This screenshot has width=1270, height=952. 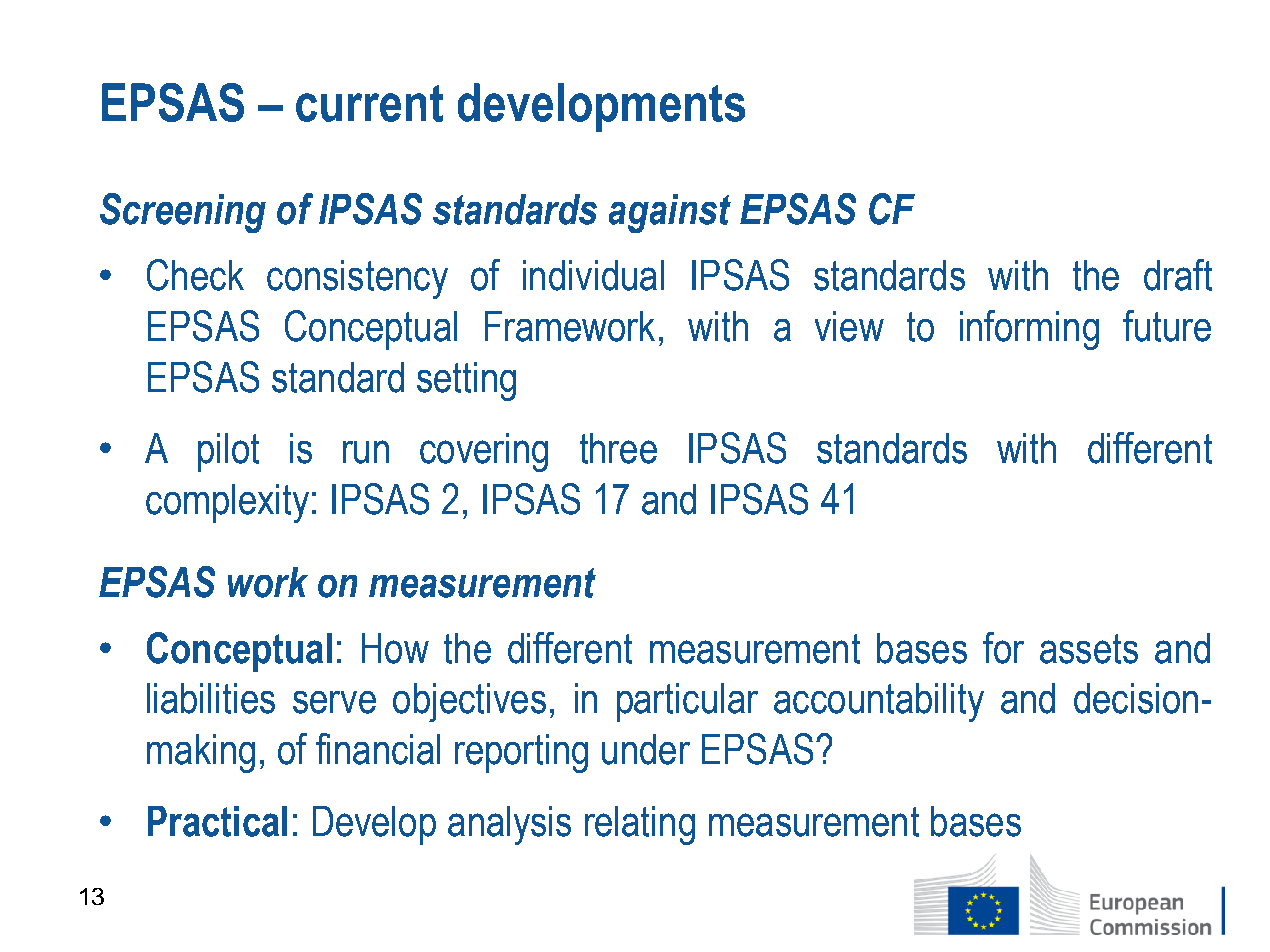 I want to click on informing, so click(x=1029, y=330).
